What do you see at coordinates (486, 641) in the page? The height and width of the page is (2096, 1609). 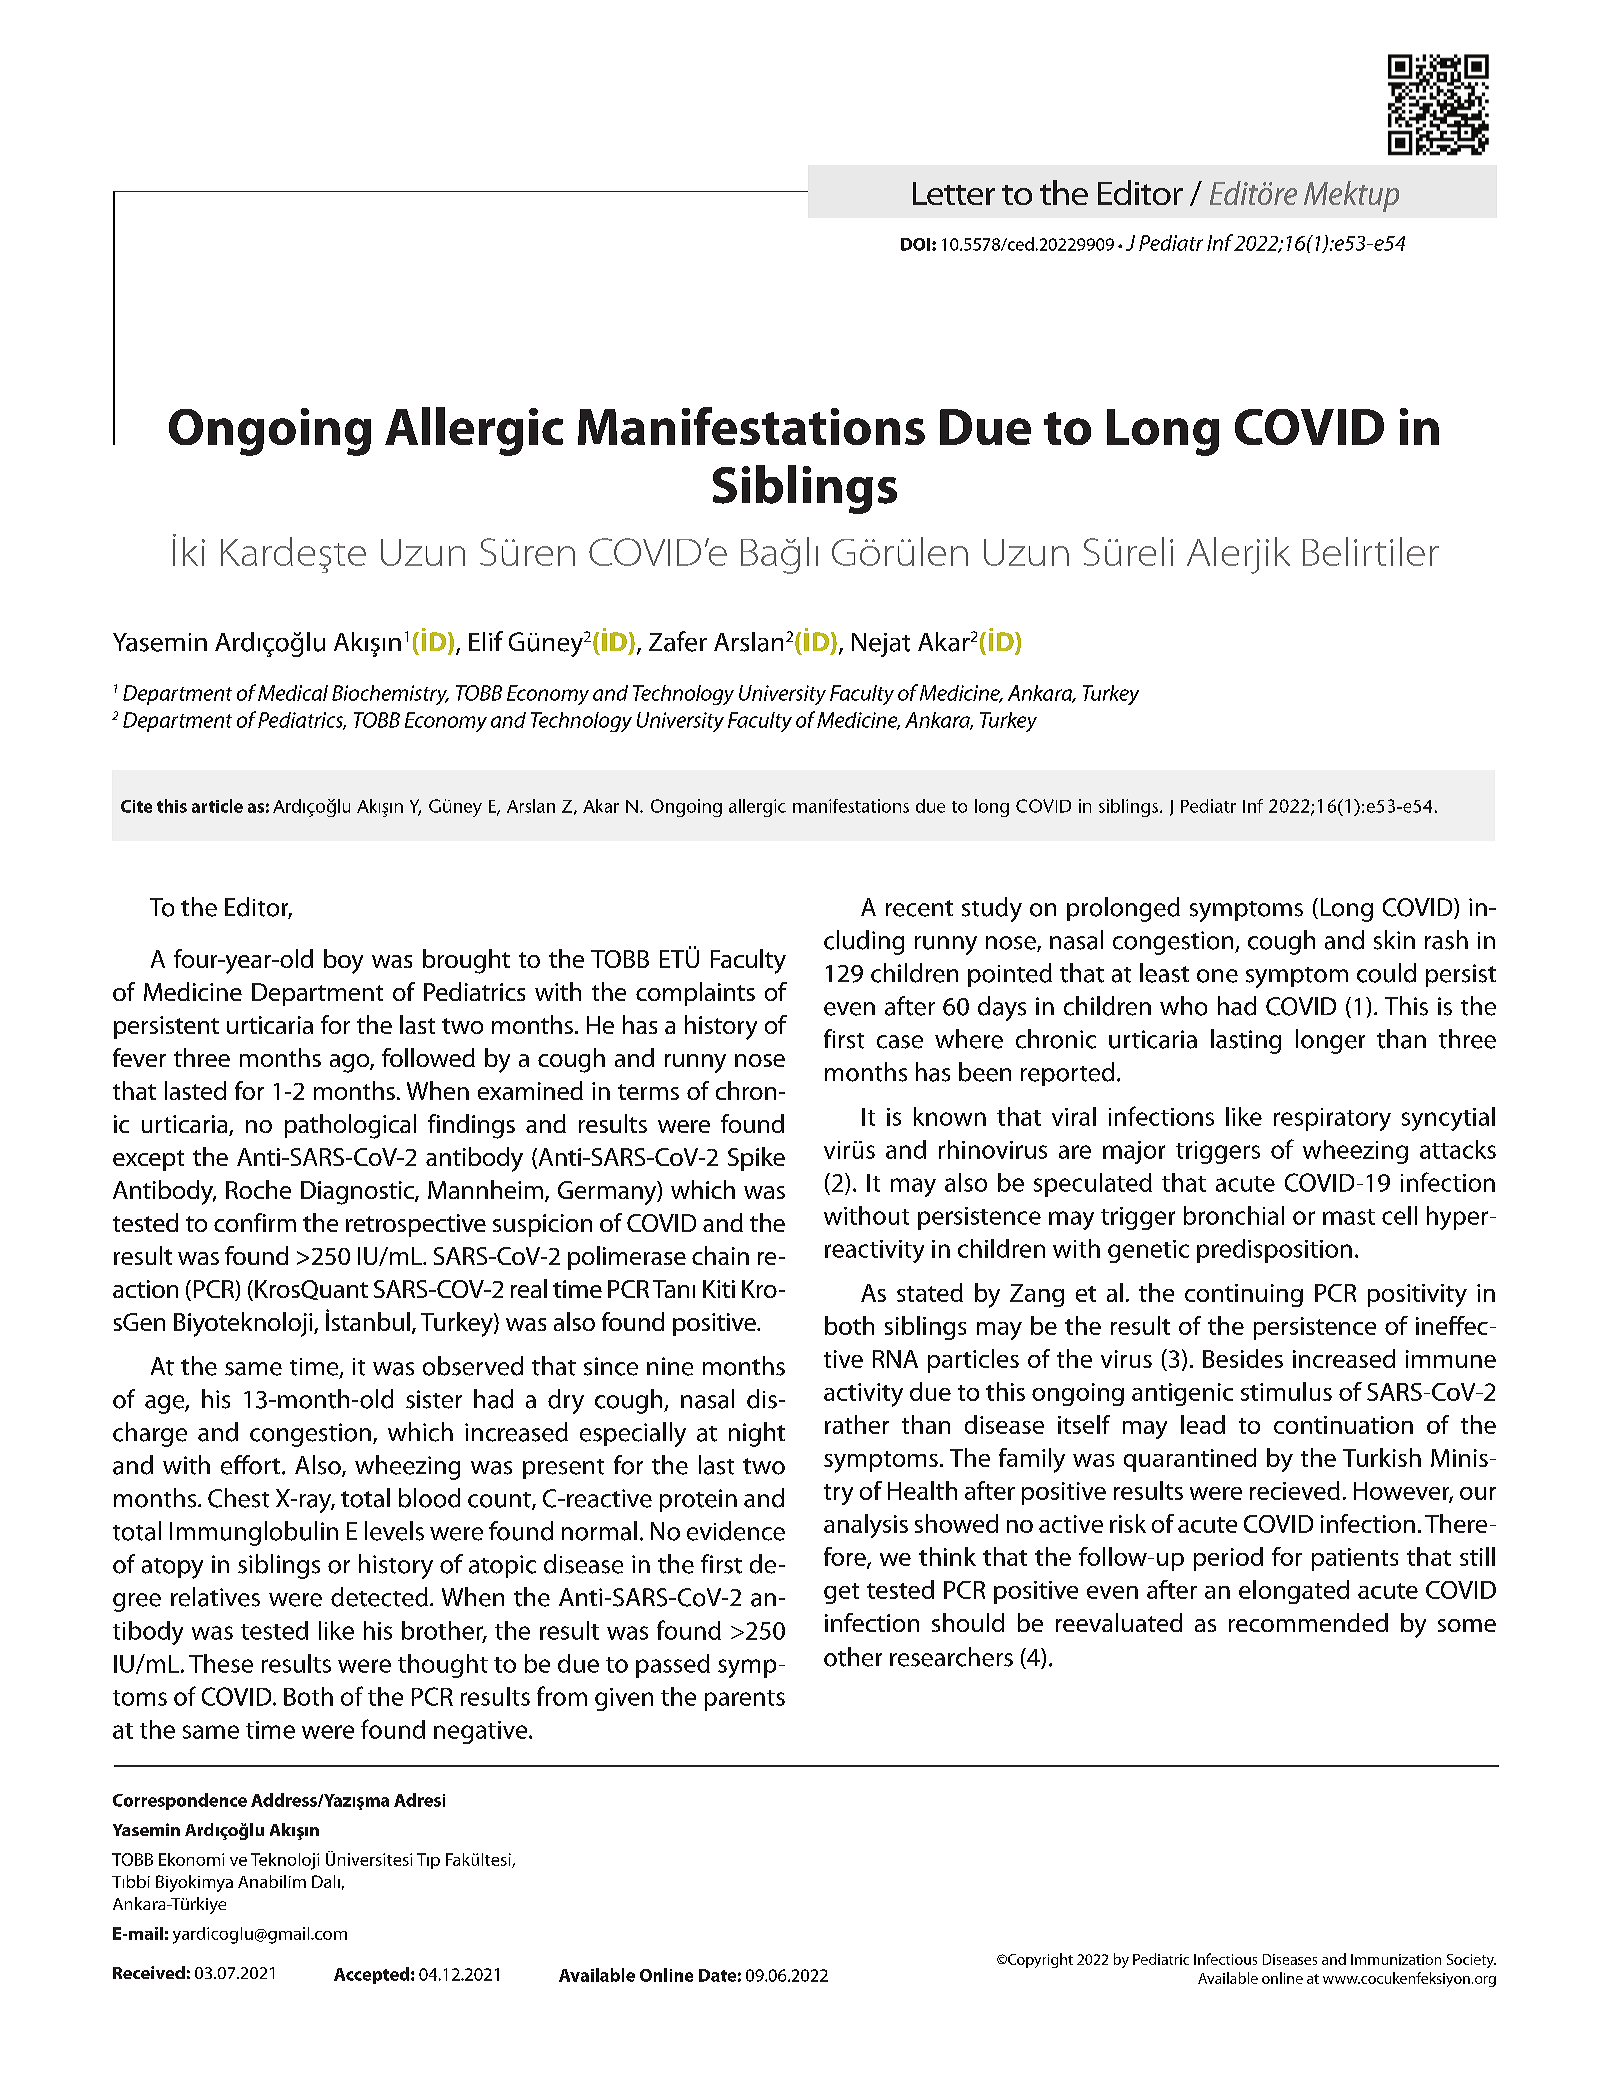 I see `Elif` at bounding box center [486, 641].
